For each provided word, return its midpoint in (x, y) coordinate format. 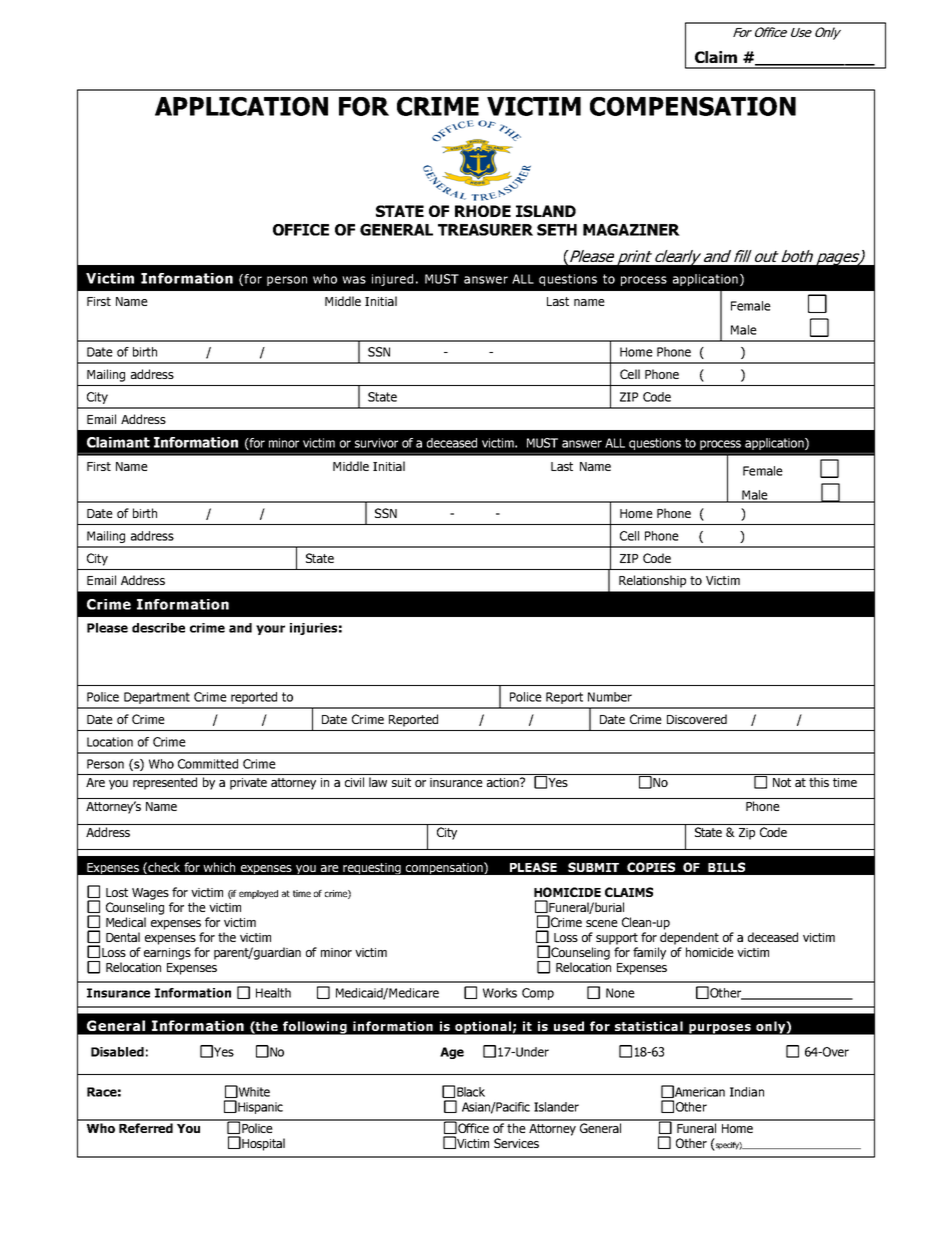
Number (610, 697)
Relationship (652, 581)
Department (157, 698)
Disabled (117, 1052)
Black (471, 1092)
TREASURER (485, 230)
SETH (557, 230)
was (354, 280)
